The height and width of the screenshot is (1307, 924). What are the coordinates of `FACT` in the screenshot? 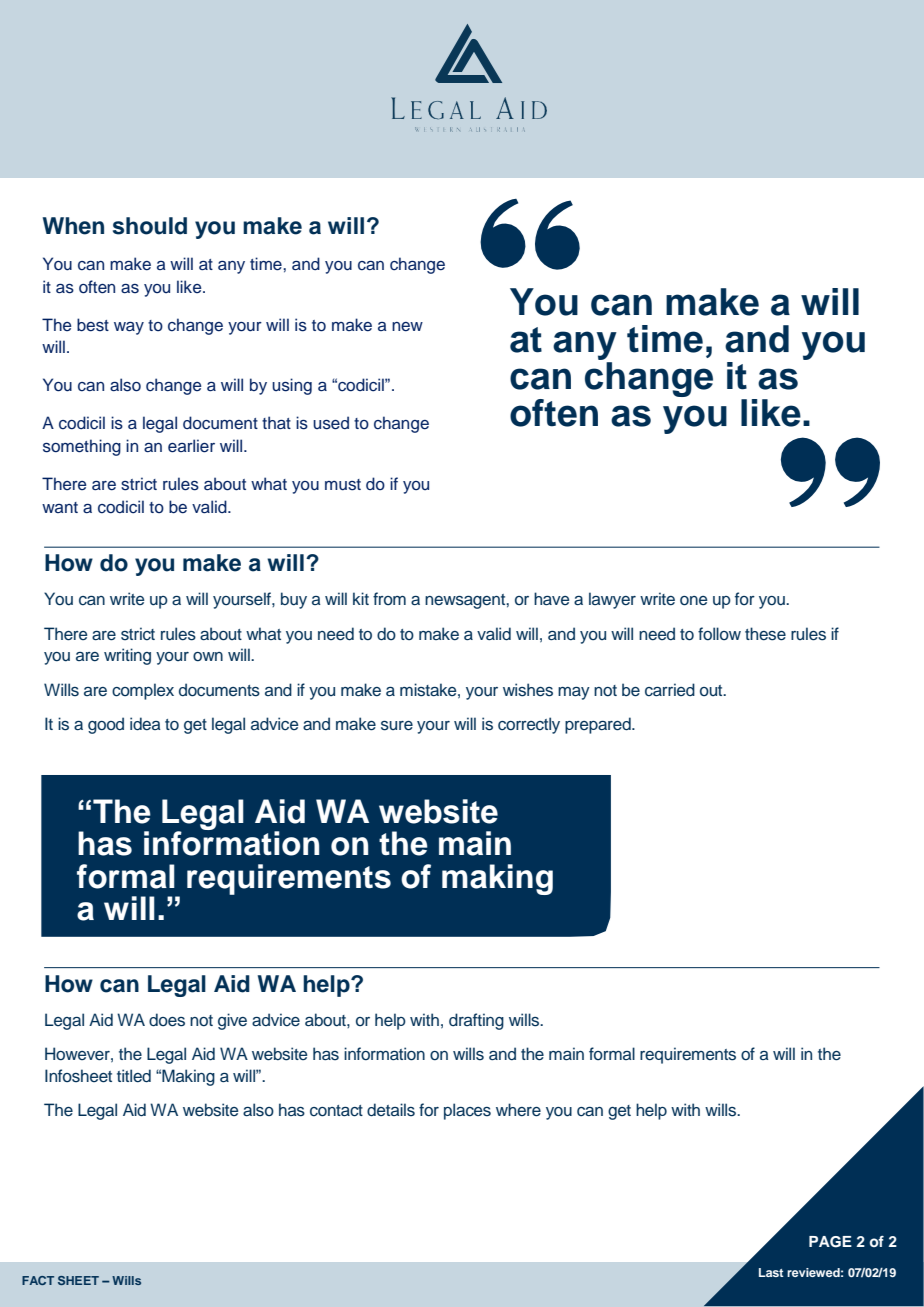 It's located at (38, 1280).
